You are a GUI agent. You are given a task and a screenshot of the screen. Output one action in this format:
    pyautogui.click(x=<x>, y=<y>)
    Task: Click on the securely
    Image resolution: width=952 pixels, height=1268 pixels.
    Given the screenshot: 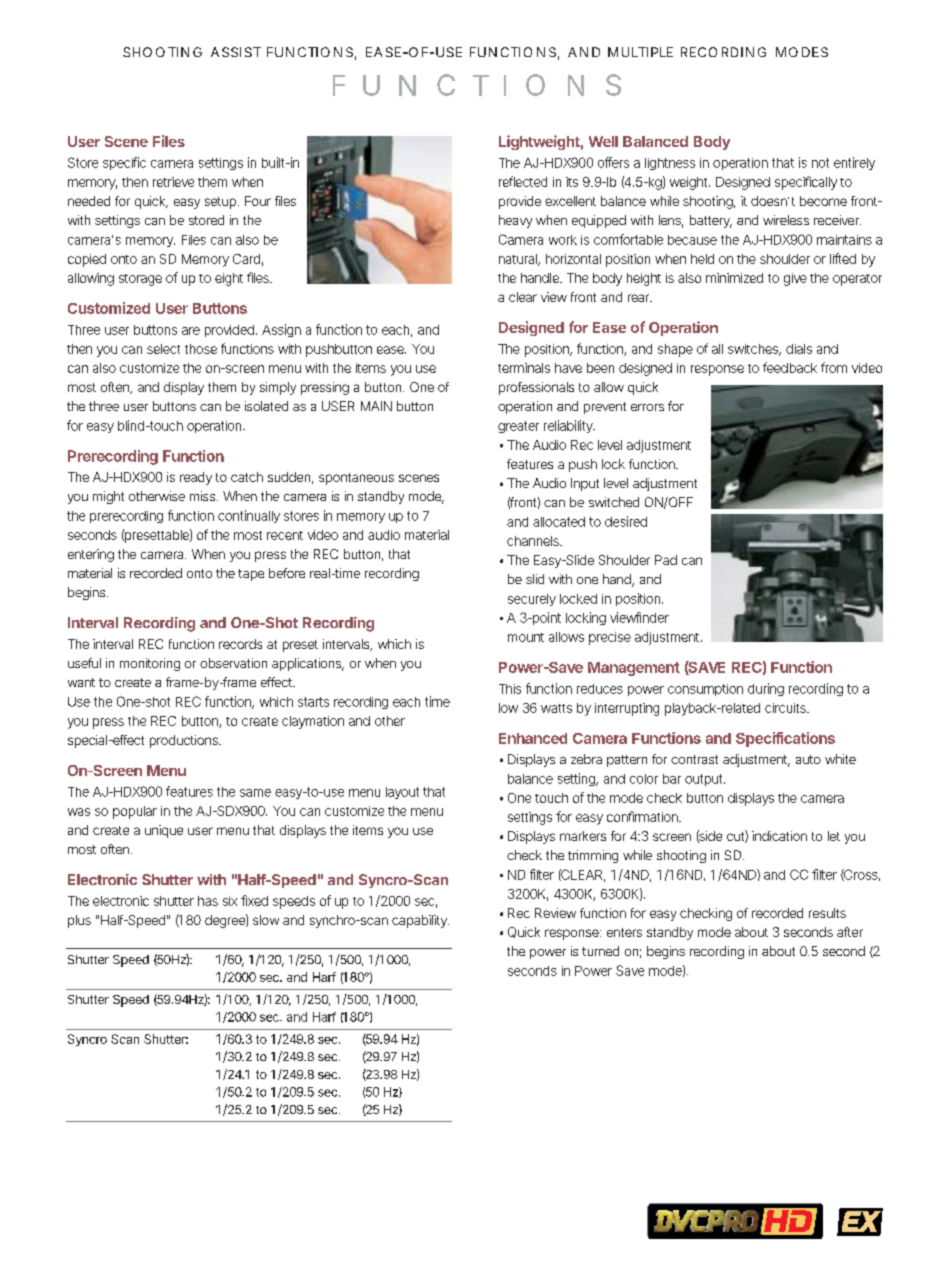 What is the action you would take?
    pyautogui.click(x=532, y=600)
